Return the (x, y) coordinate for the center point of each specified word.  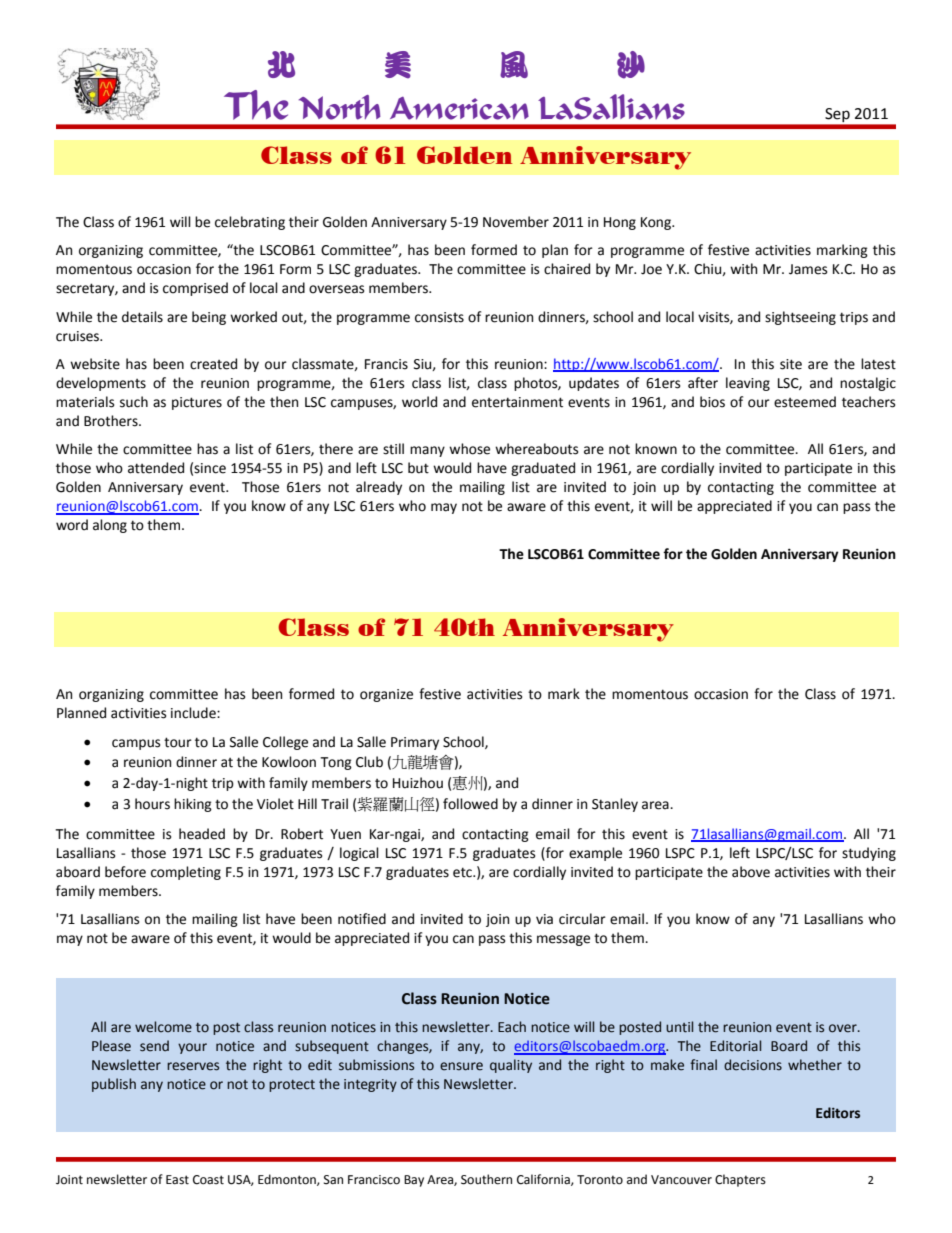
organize (386, 695)
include (194, 713)
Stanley (615, 805)
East (177, 1180)
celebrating (250, 223)
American (459, 108)
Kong (657, 223)
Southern (486, 1179)
